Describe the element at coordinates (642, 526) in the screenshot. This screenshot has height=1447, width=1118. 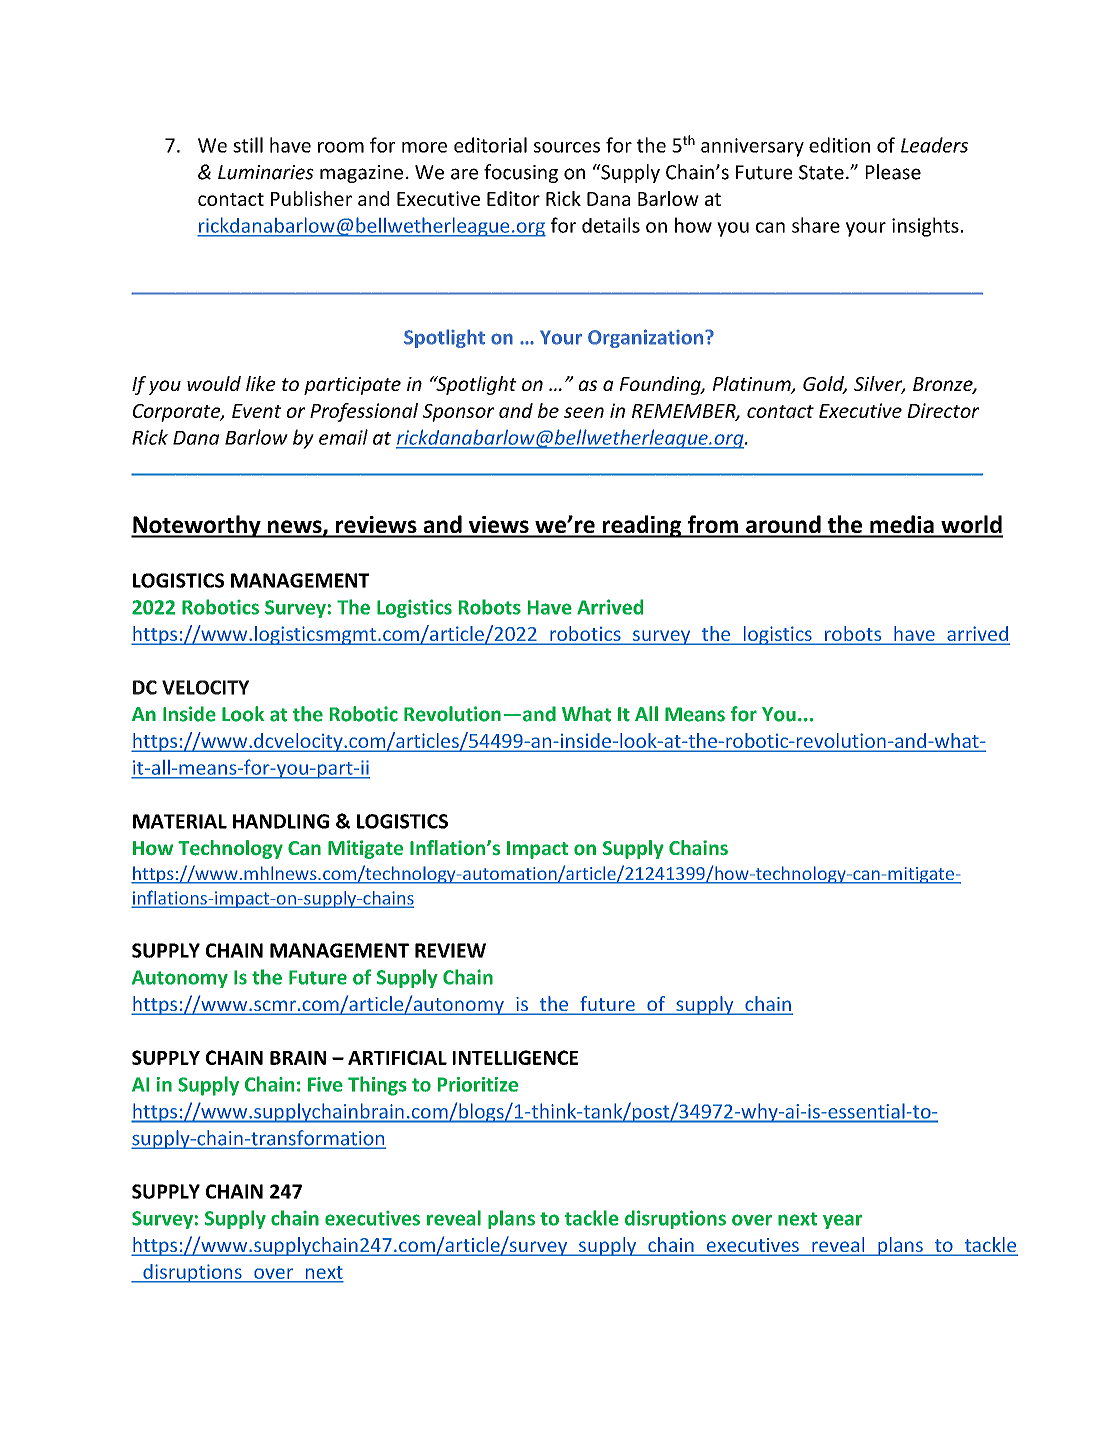
I see `reading` at that location.
